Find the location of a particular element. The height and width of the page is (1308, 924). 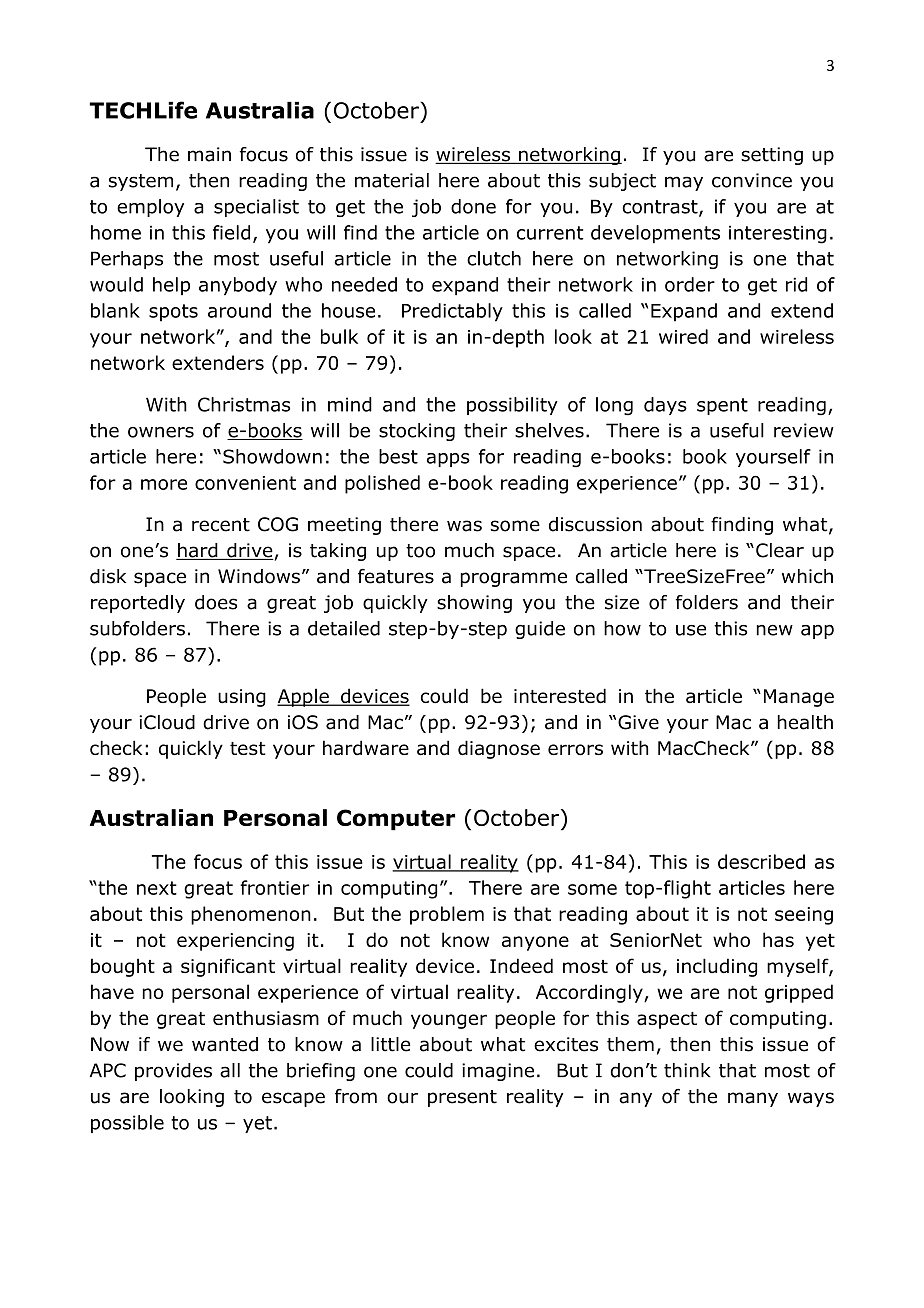

present is located at coordinates (462, 1098).
